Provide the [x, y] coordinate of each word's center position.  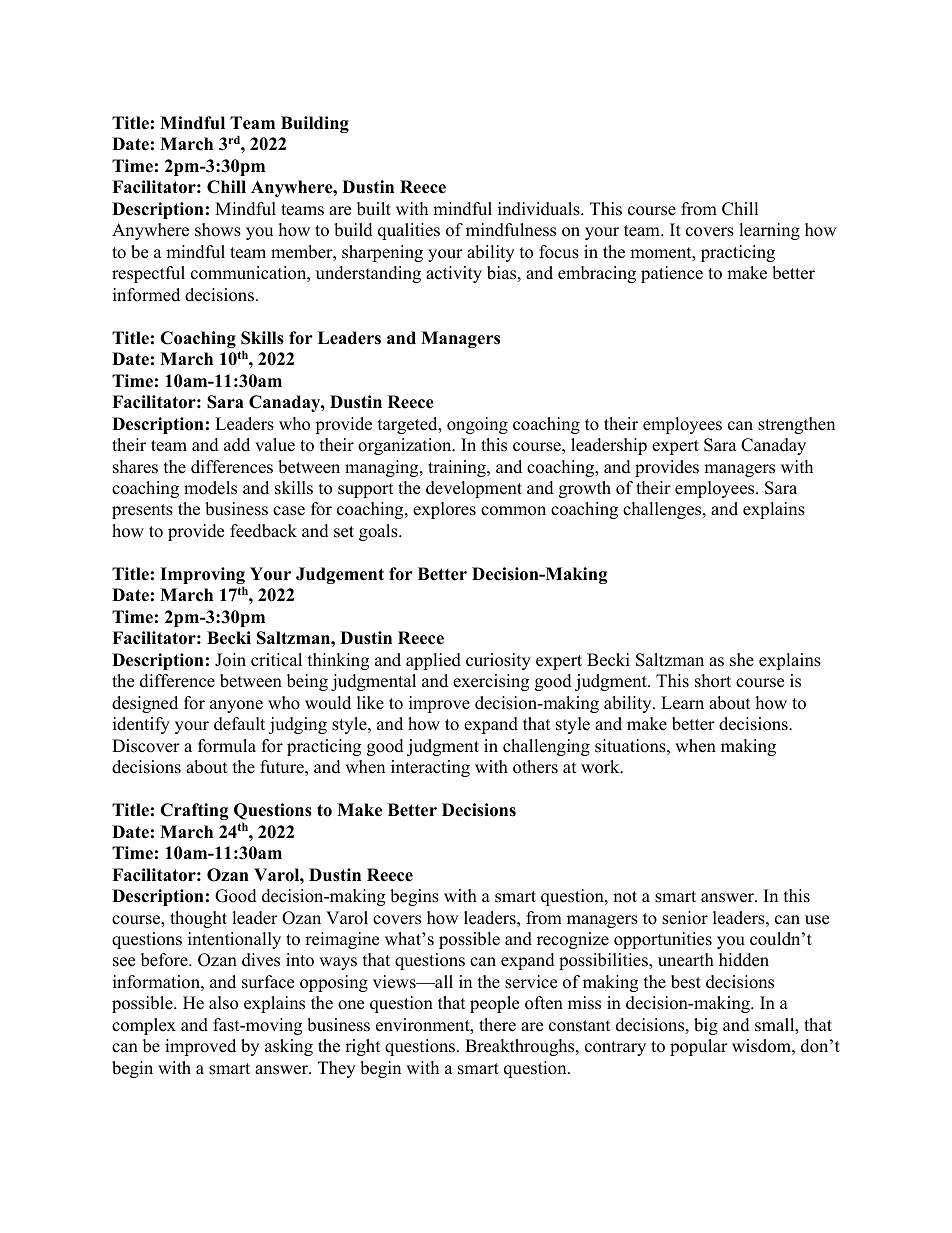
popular [699, 1047]
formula [227, 746]
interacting [430, 768]
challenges [663, 510]
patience [672, 274]
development [474, 489]
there [497, 1025]
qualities [409, 231]
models [210, 488]
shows [218, 230]
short [713, 681]
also [223, 1003]
